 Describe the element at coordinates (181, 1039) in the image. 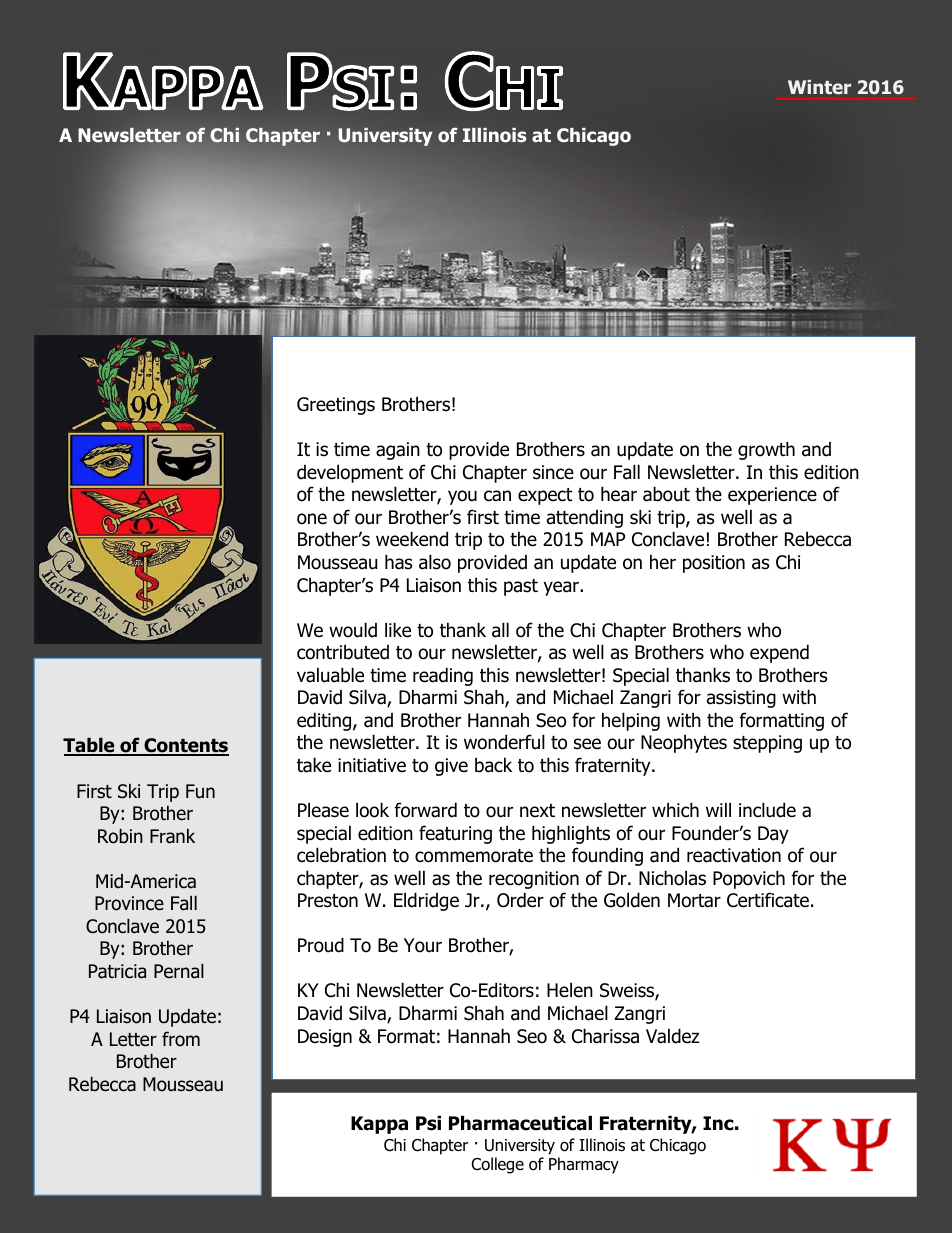

I see `from` at that location.
